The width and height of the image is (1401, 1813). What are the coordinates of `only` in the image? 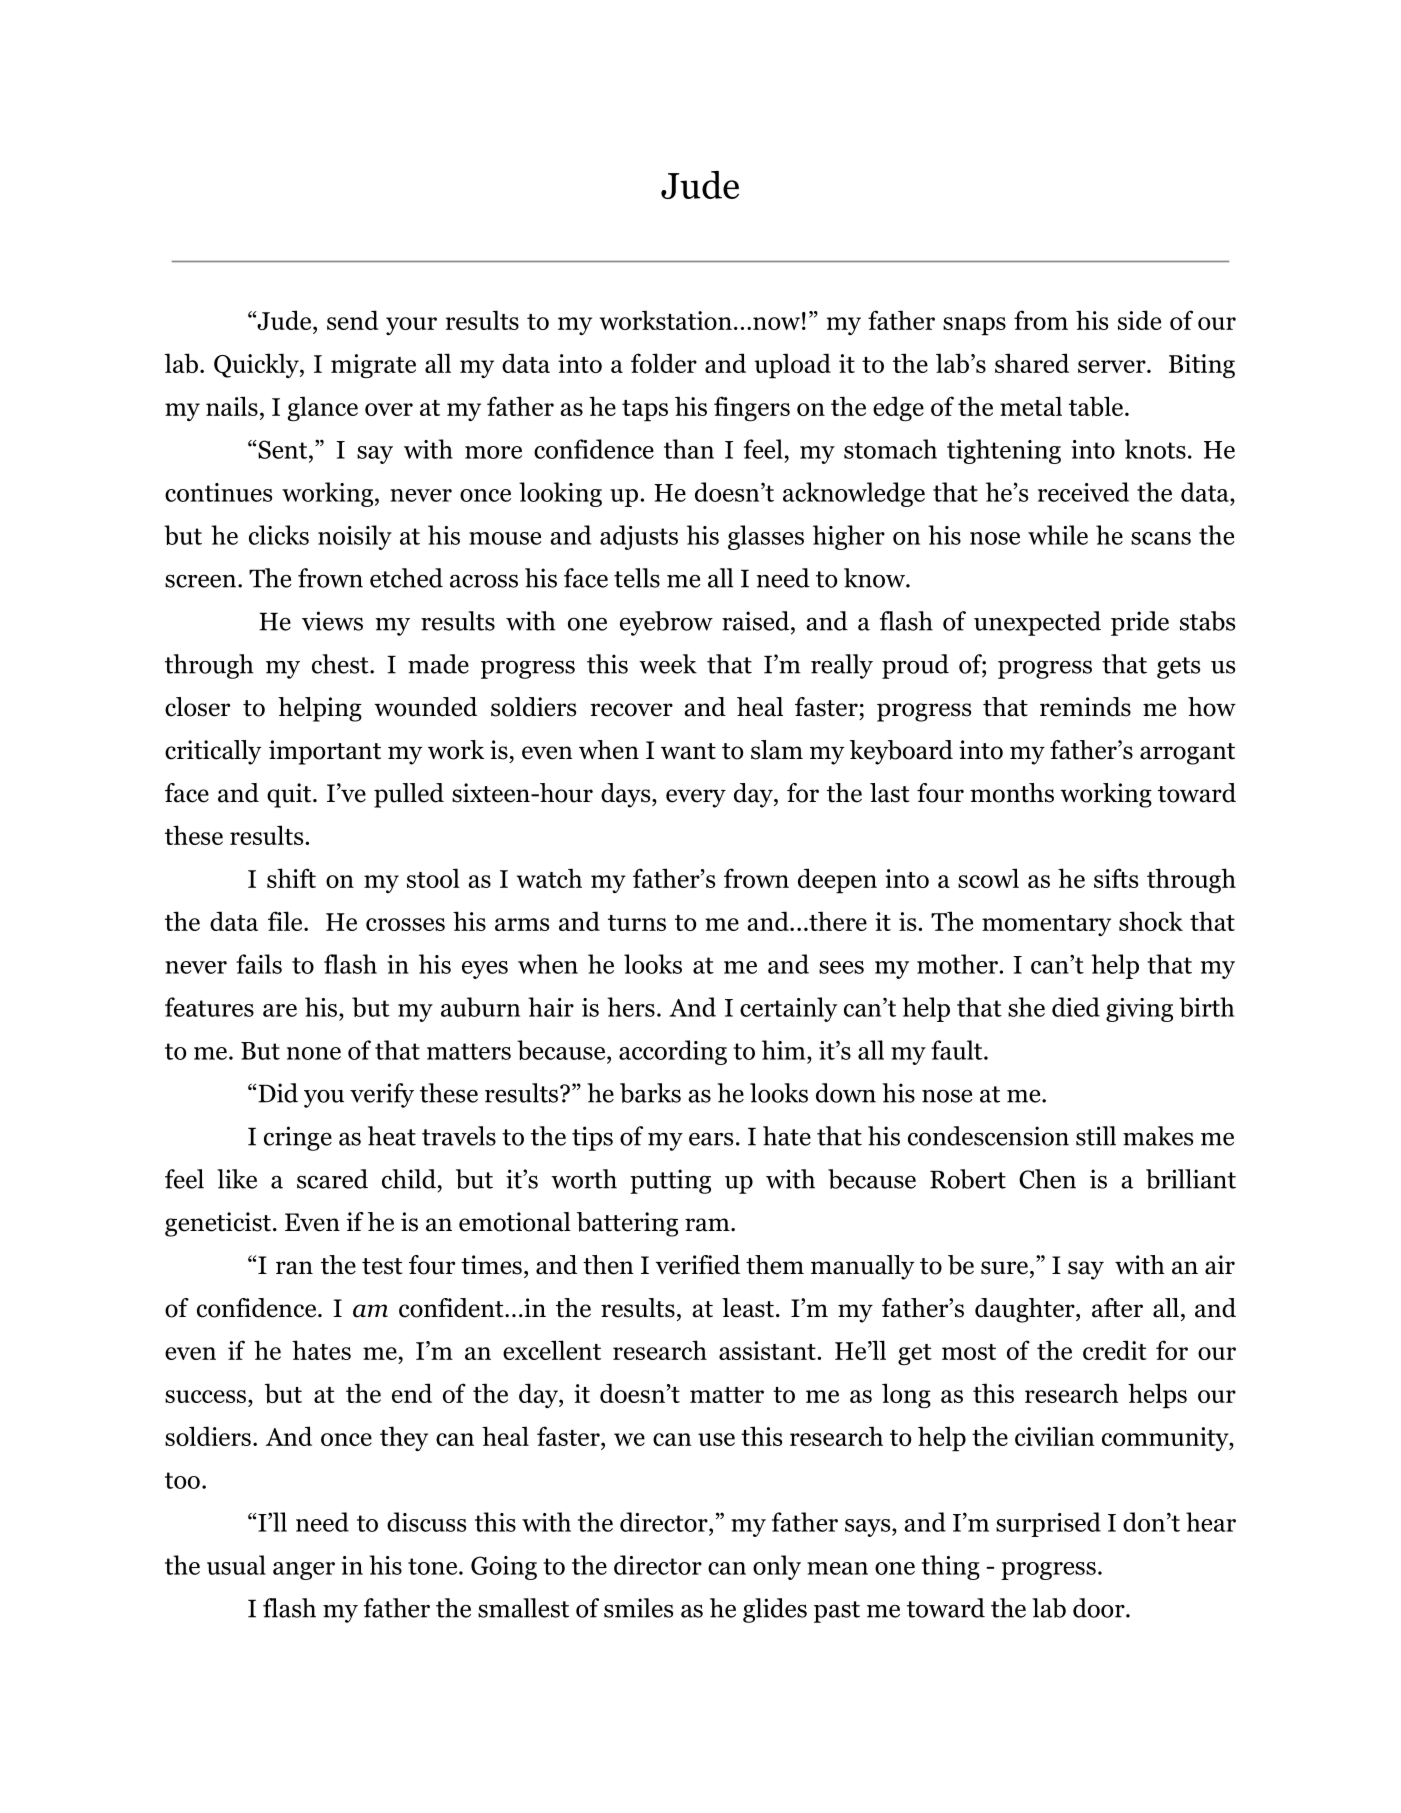 It's located at (777, 1567).
